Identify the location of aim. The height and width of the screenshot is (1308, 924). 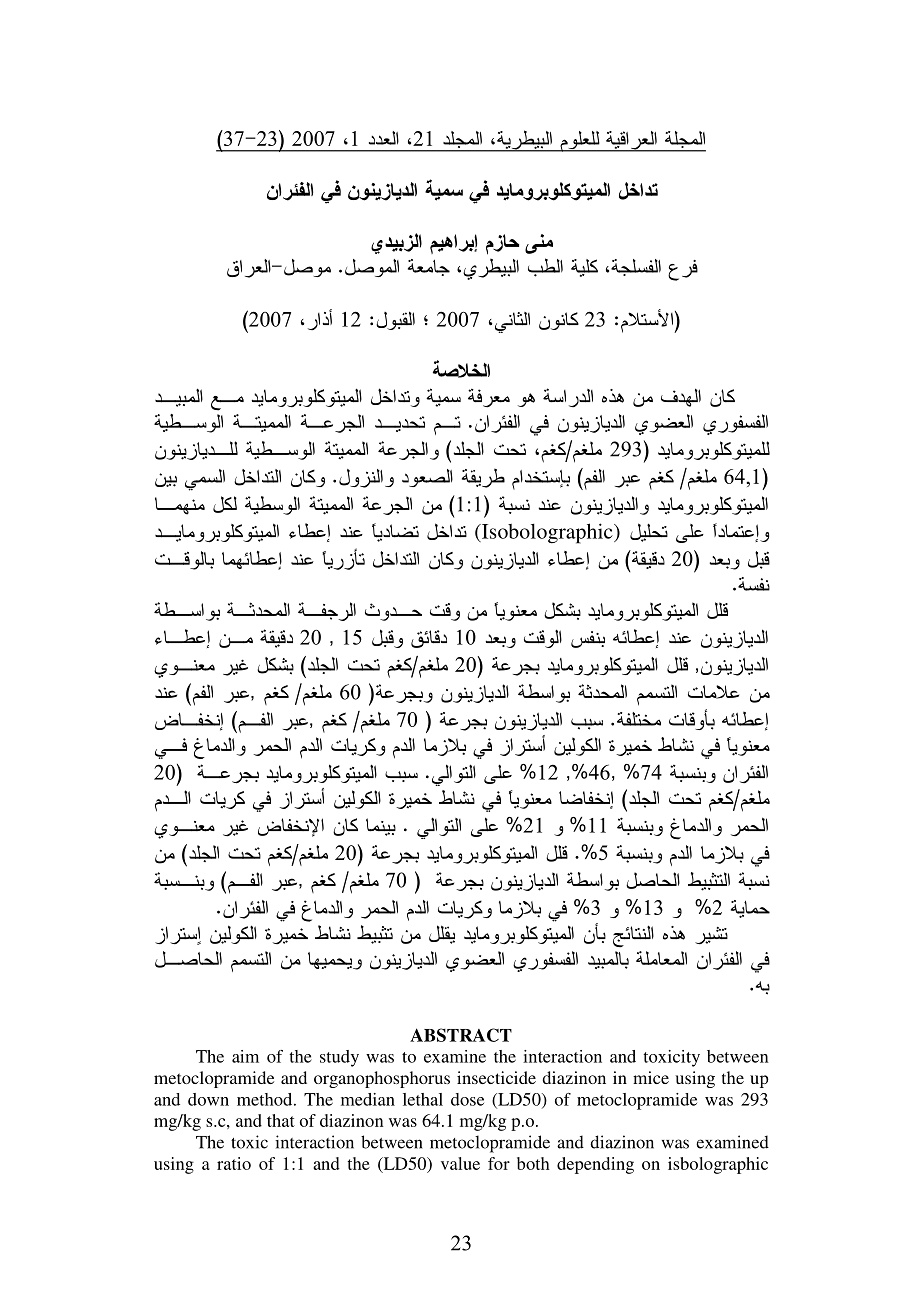
(245, 1056).
